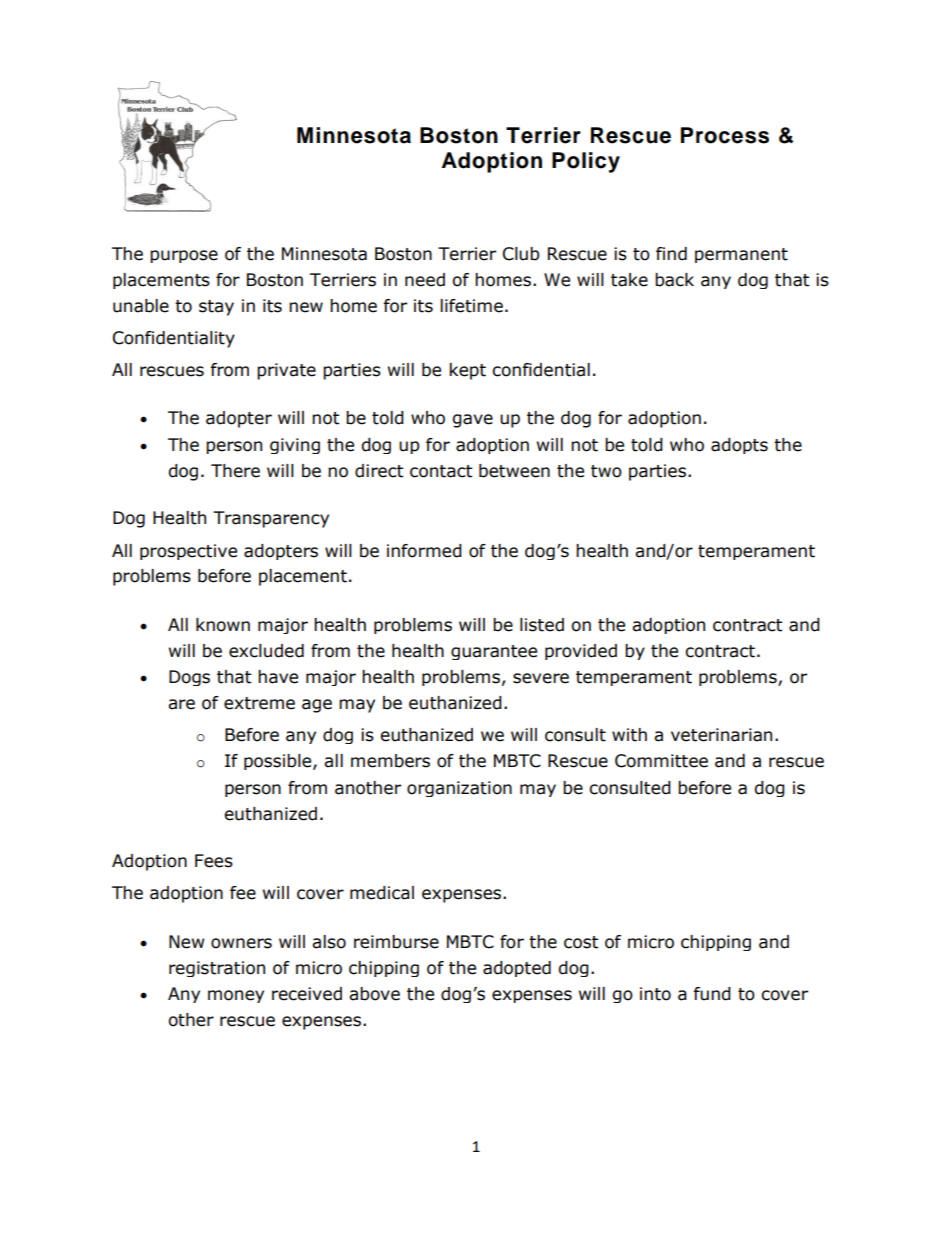 This screenshot has height=1233, width=952. What do you see at coordinates (739, 446) in the screenshot?
I see `adopts` at bounding box center [739, 446].
